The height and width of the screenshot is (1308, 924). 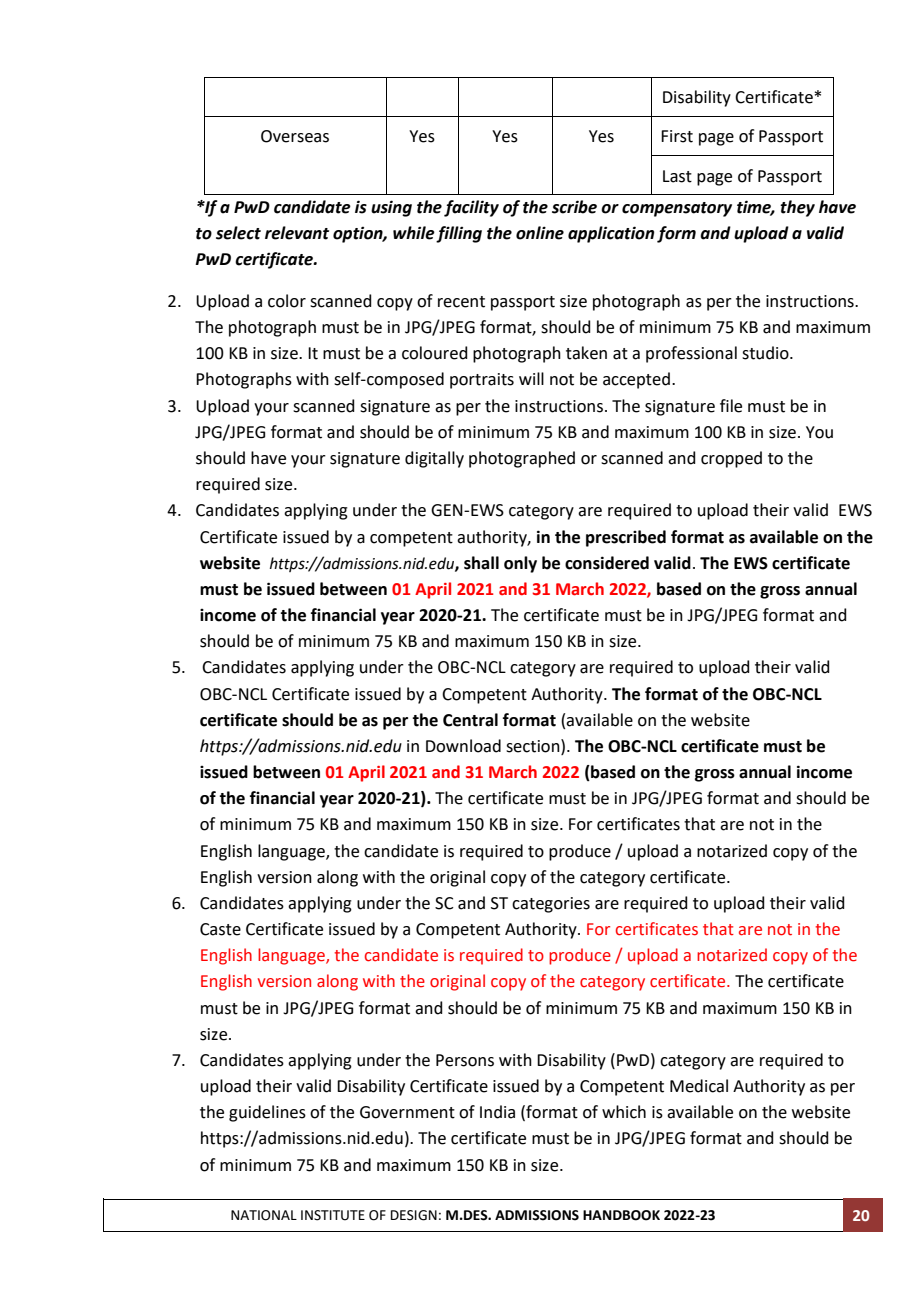 I want to click on Overseas, so click(x=295, y=136).
